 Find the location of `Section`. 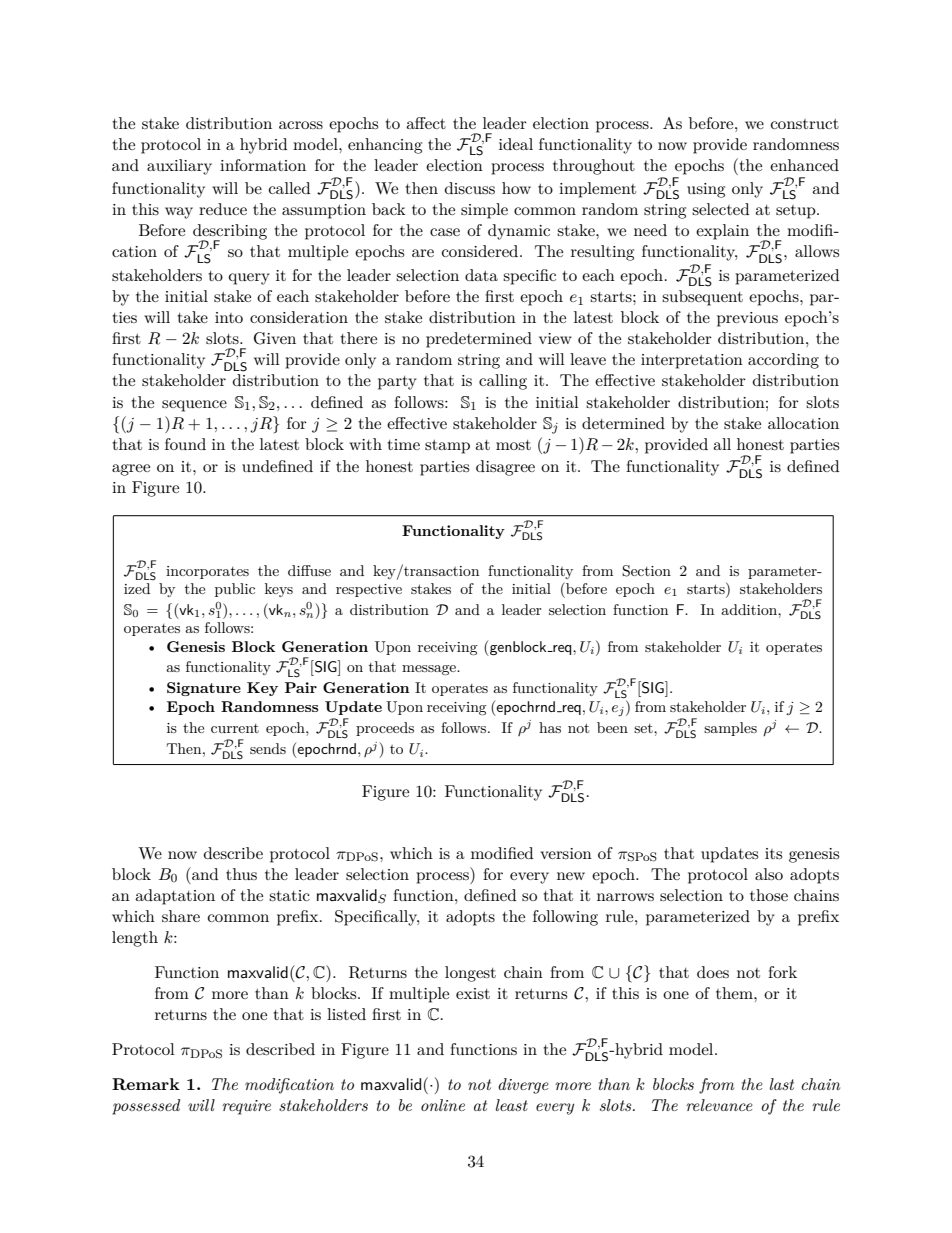

Section is located at coordinates (646, 571).
